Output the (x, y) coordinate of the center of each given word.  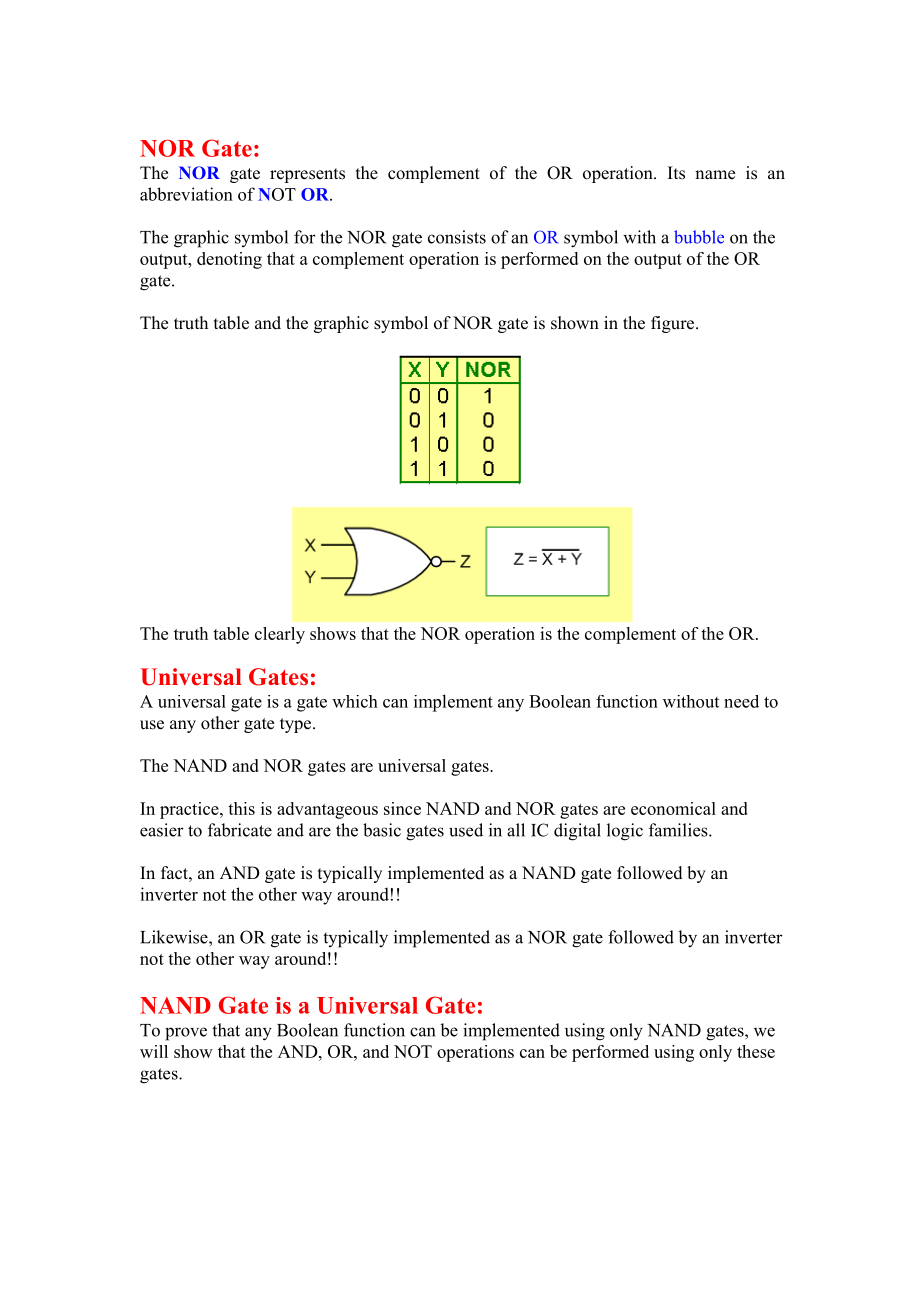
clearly (280, 635)
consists (457, 237)
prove (186, 1034)
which (355, 701)
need (741, 701)
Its (676, 173)
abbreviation (186, 194)
